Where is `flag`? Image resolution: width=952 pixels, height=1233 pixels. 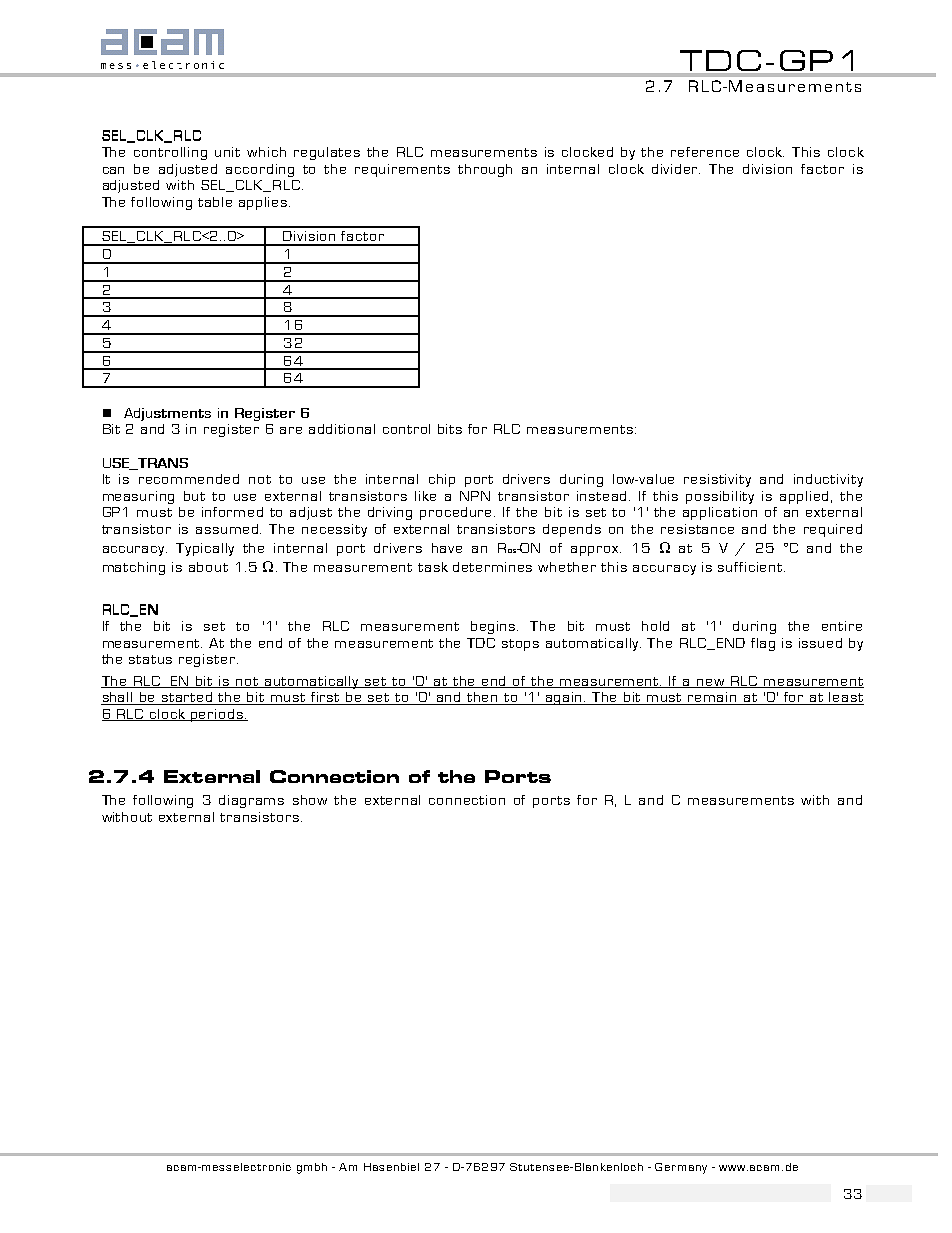
flag is located at coordinates (763, 644).
